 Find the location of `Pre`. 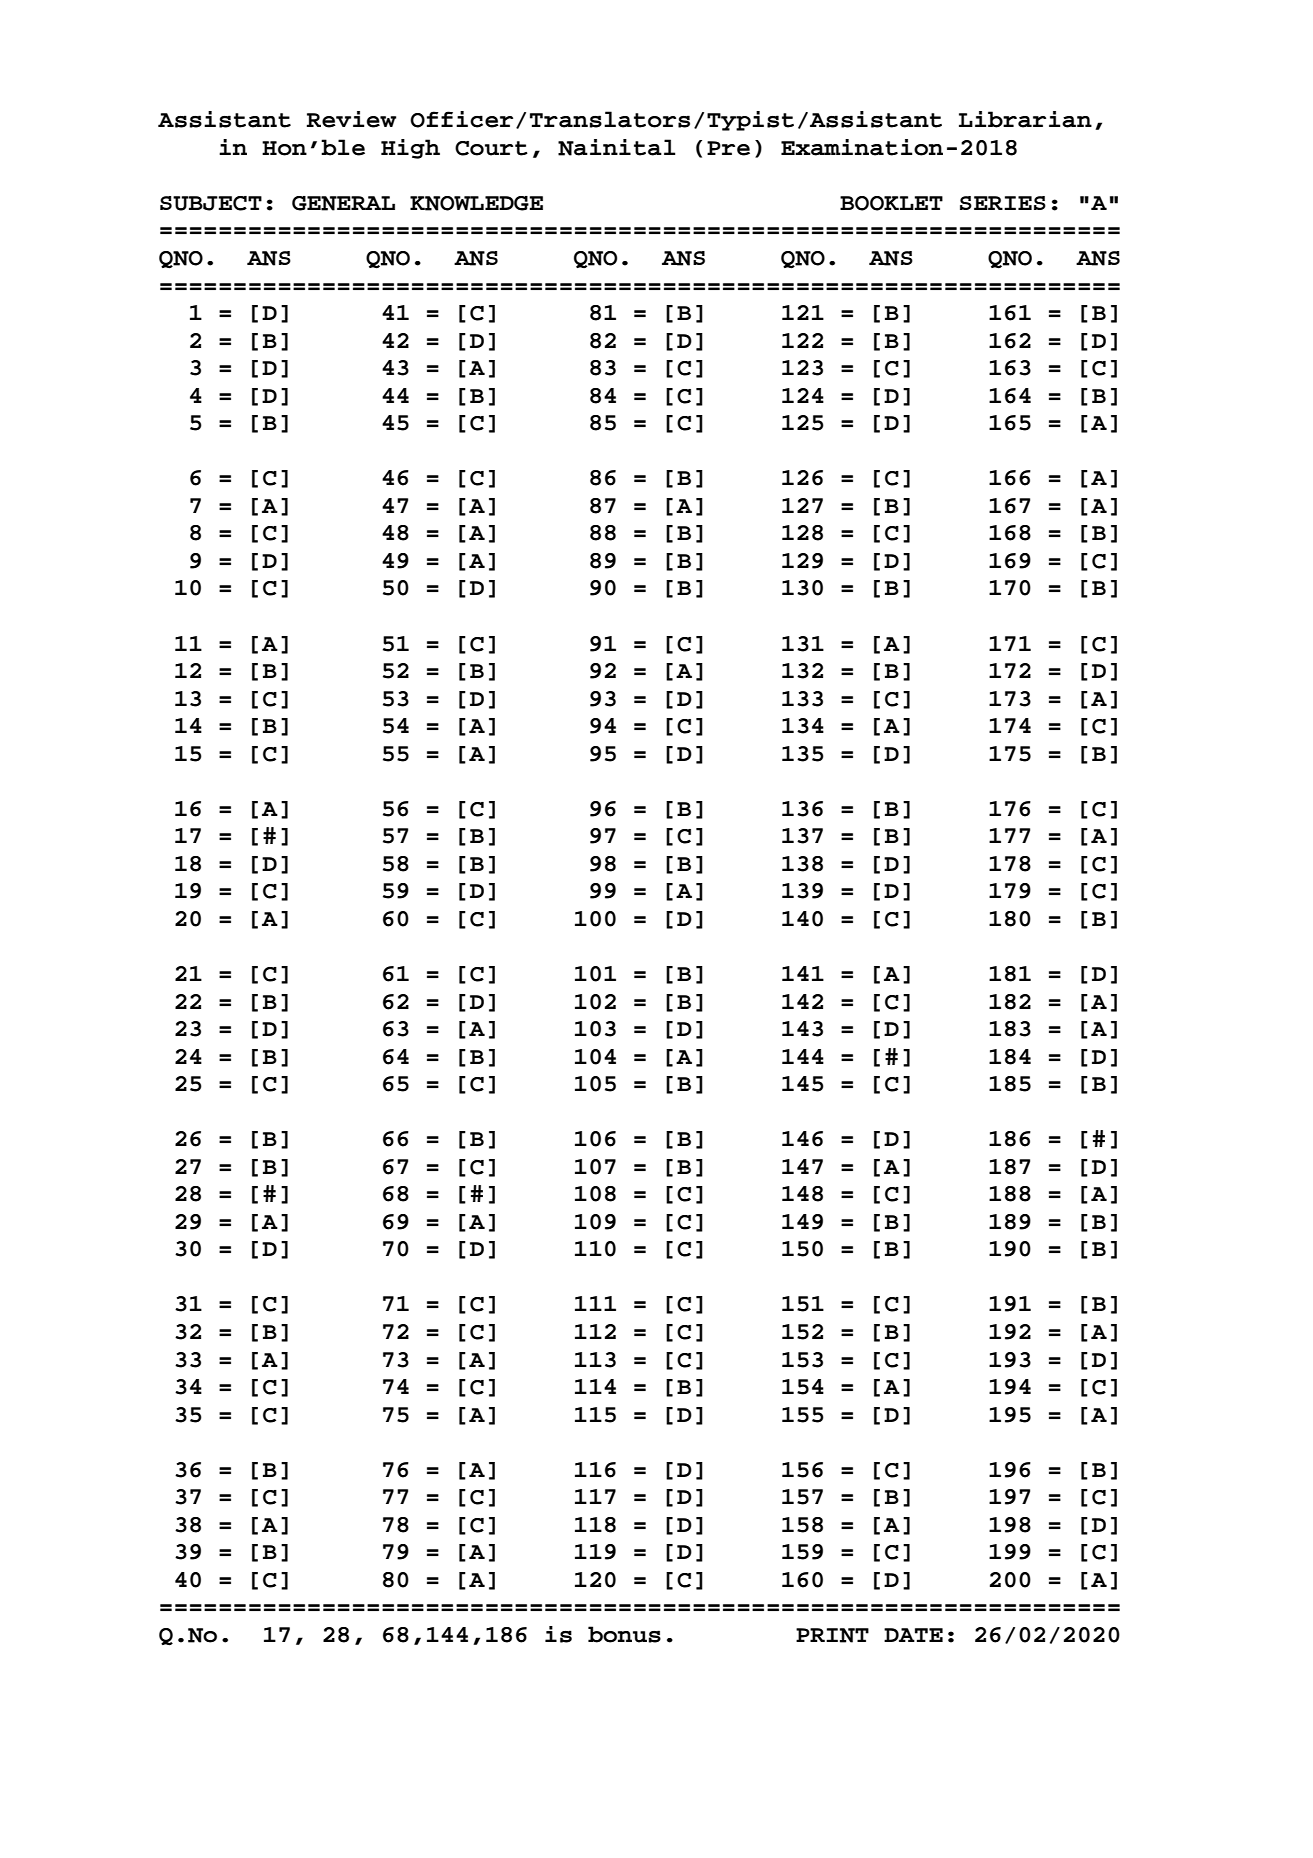

Pre is located at coordinates (728, 148).
